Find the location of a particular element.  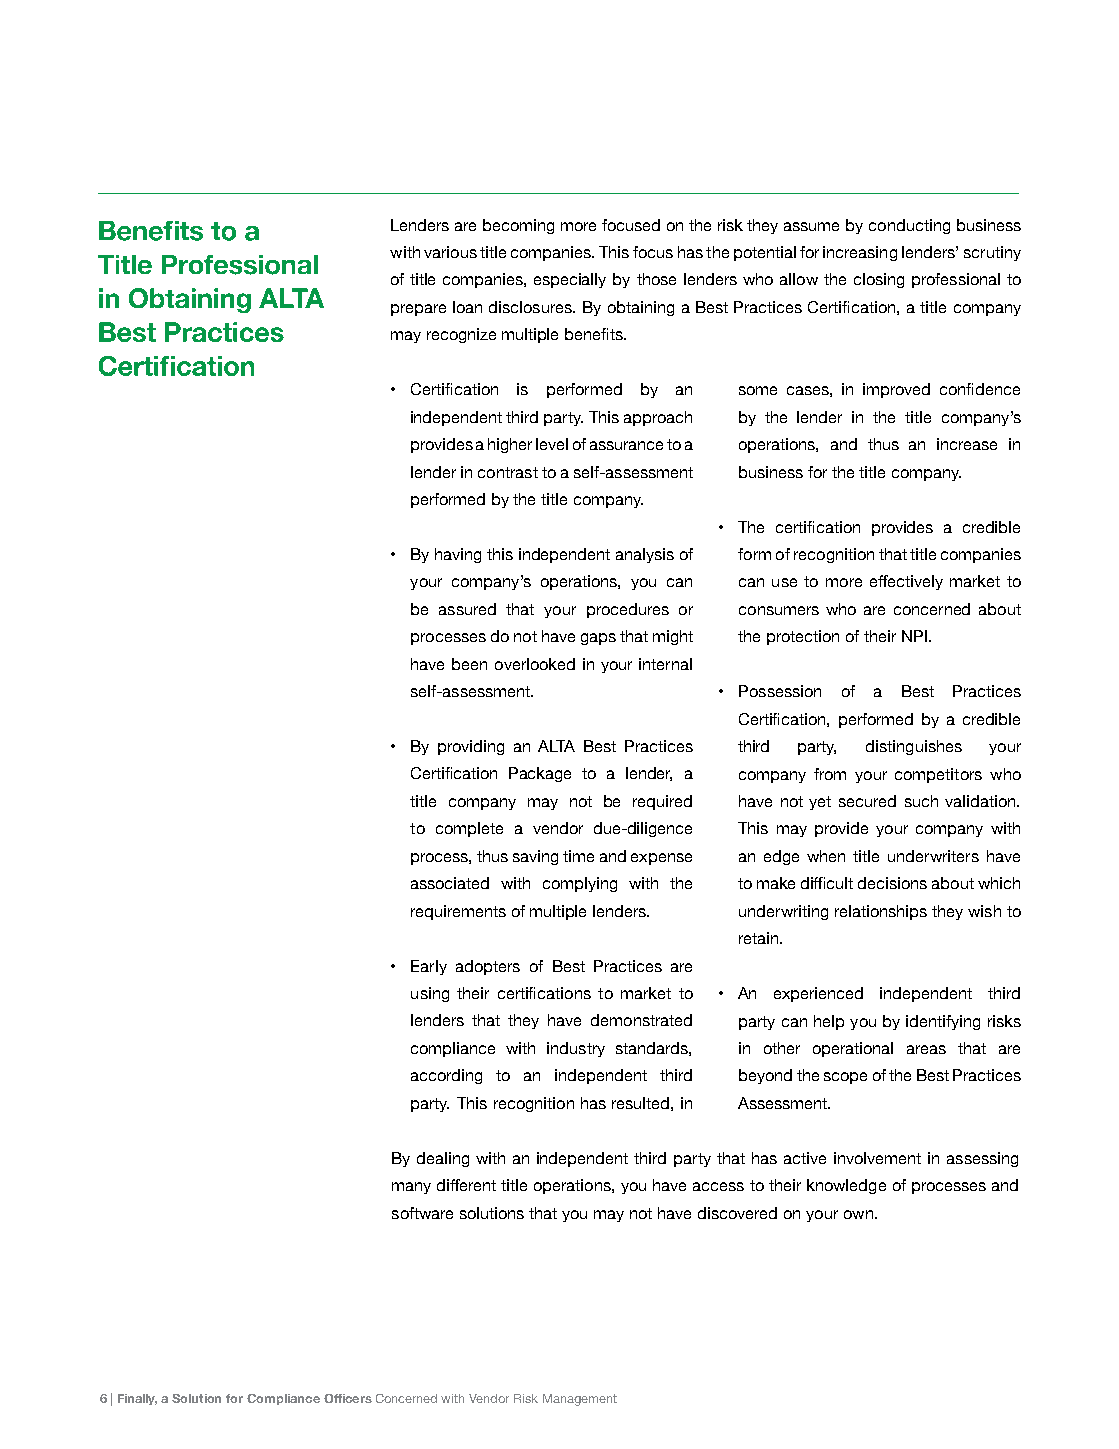

complete is located at coordinates (469, 829).
